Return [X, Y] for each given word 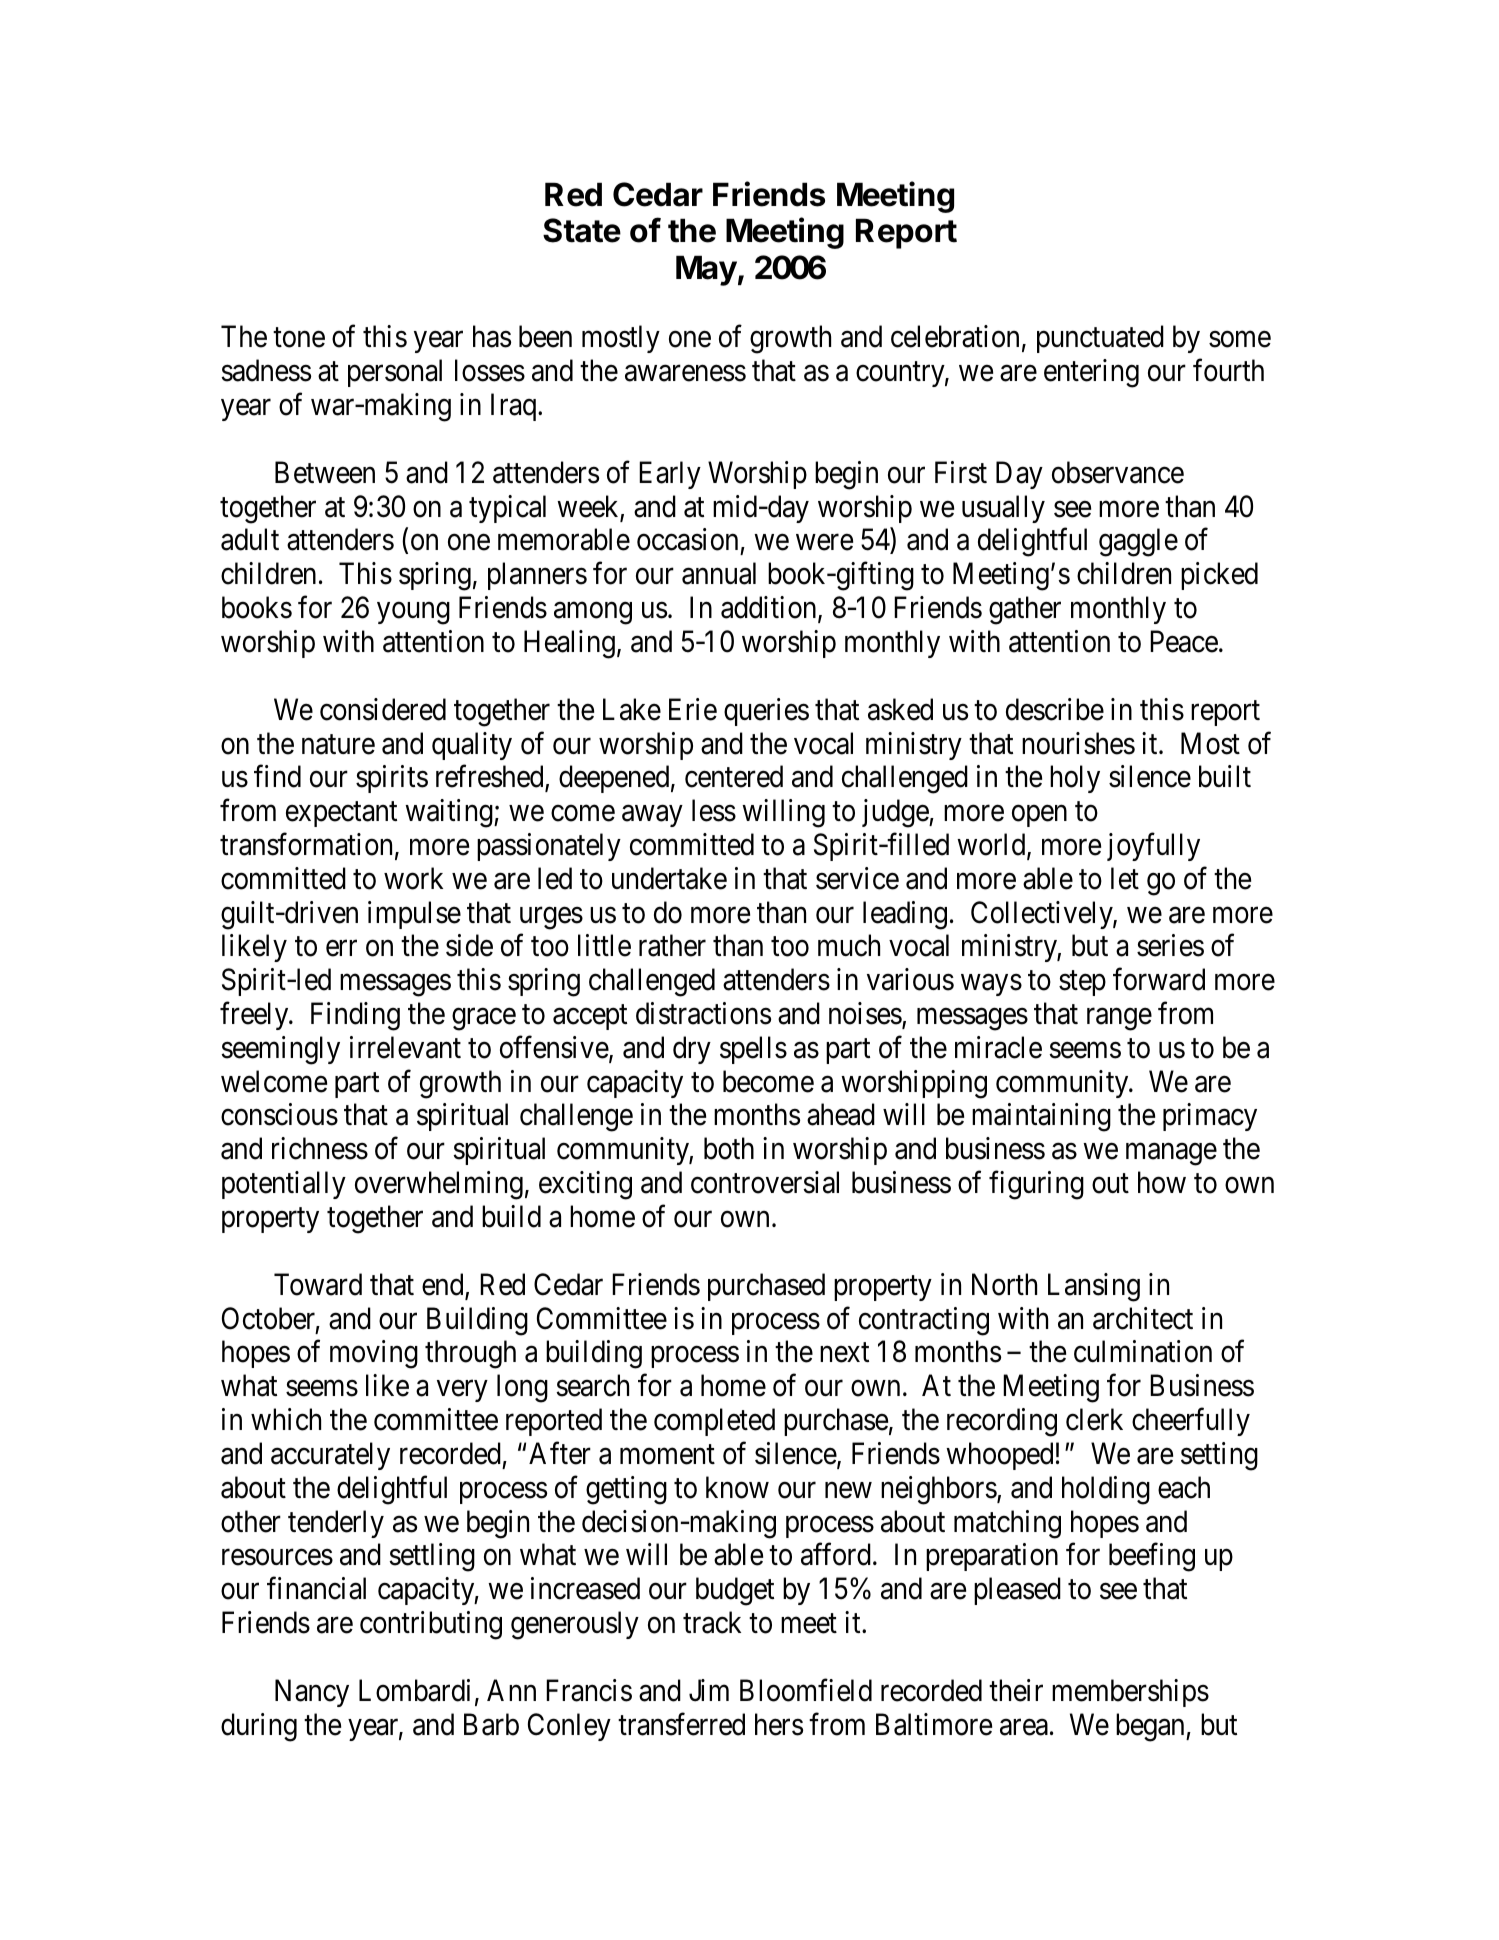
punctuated [1100, 339]
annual [719, 573]
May [706, 270]
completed [714, 1422]
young [413, 613]
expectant [341, 814]
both [729, 1148]
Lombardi [414, 1690]
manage [1171, 1155]
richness [320, 1148]
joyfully [1153, 847]
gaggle [1138, 542]
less [714, 810]
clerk [1094, 1419]
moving [374, 1354]
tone [299, 338]
